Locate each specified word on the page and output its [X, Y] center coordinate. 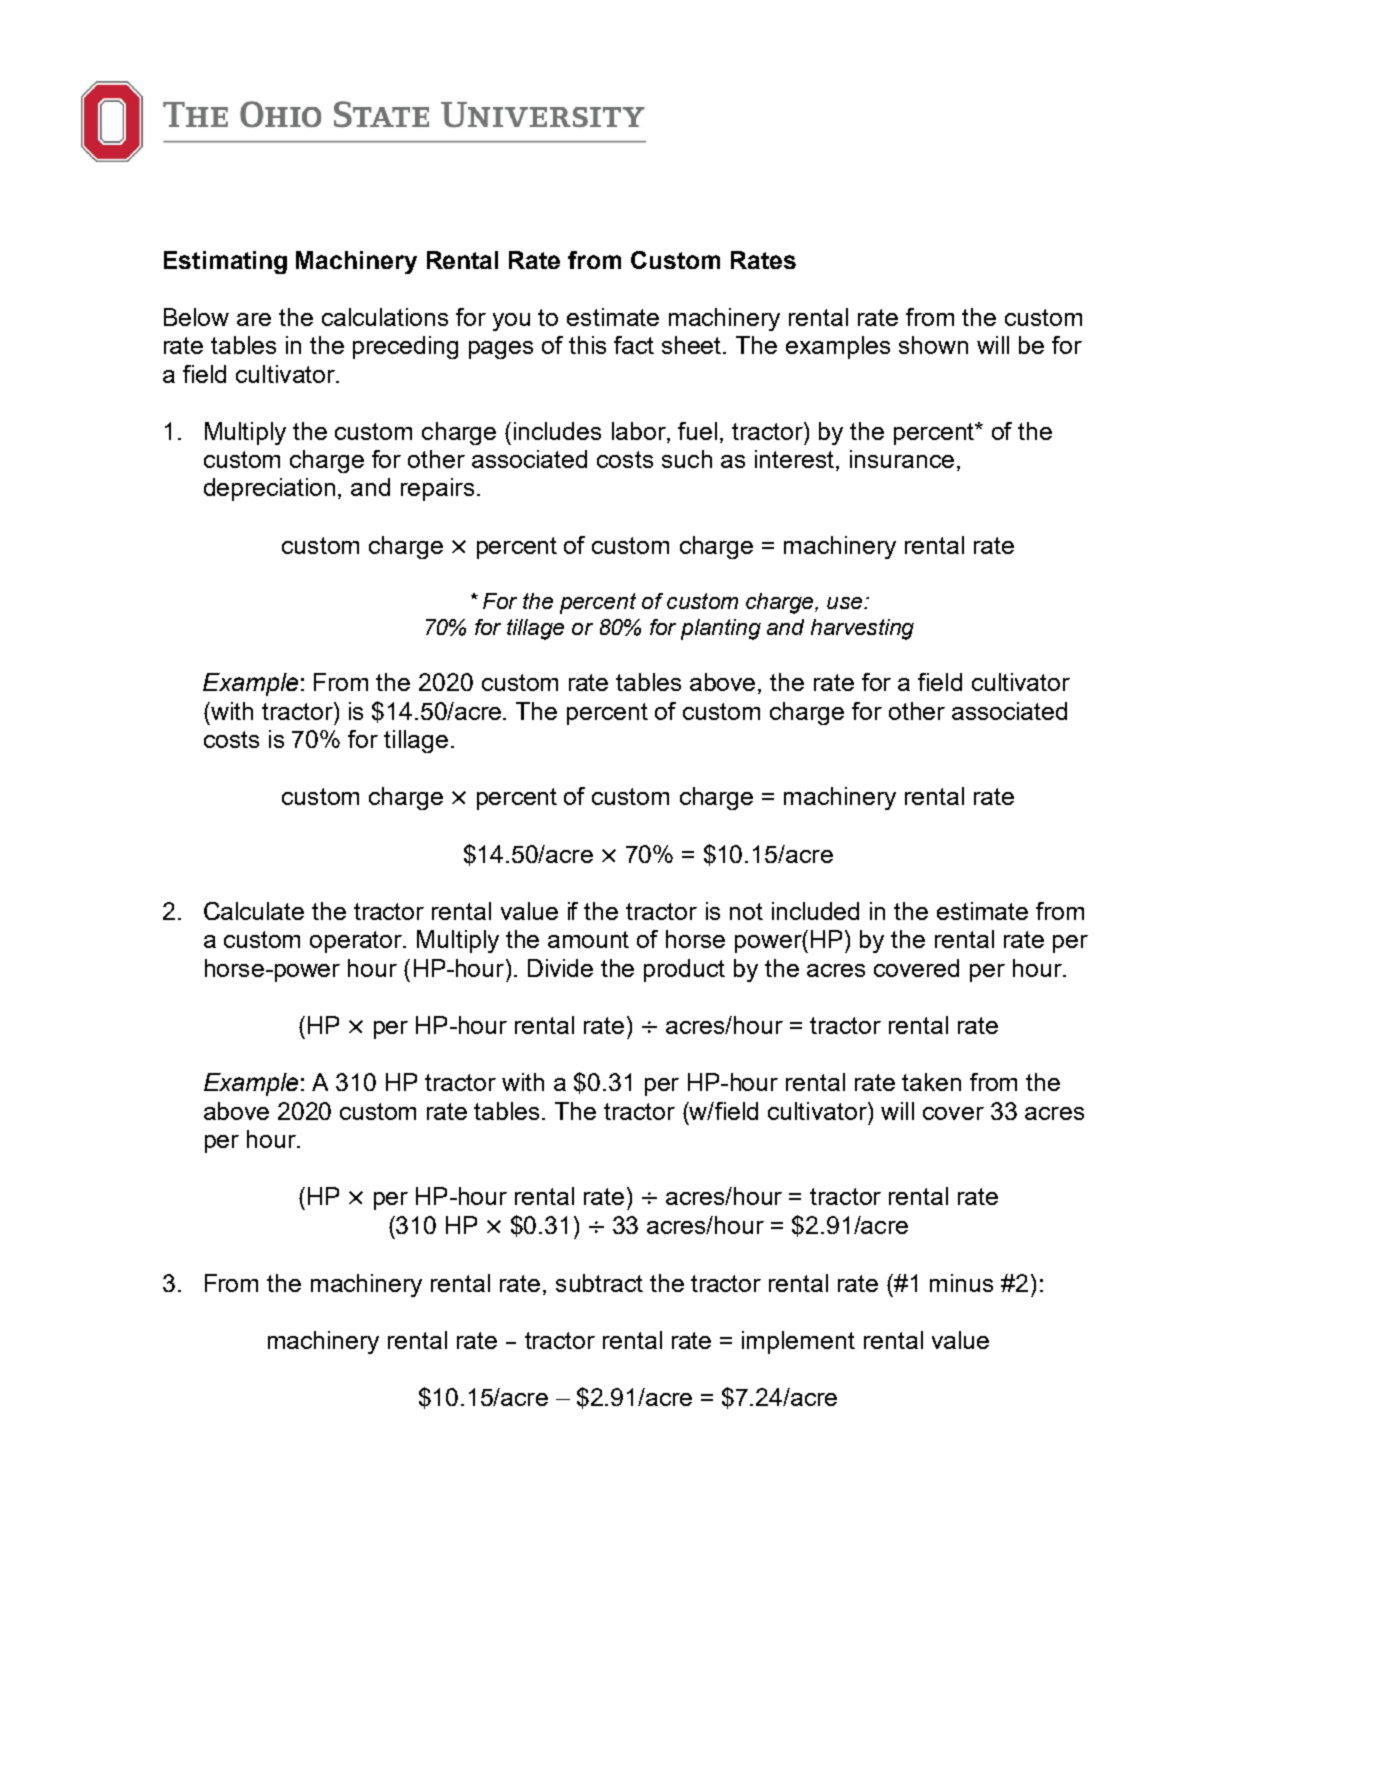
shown [933, 345]
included [815, 911]
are [254, 319]
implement [798, 1342]
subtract [599, 1283]
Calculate [254, 911]
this [587, 345]
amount [588, 939]
